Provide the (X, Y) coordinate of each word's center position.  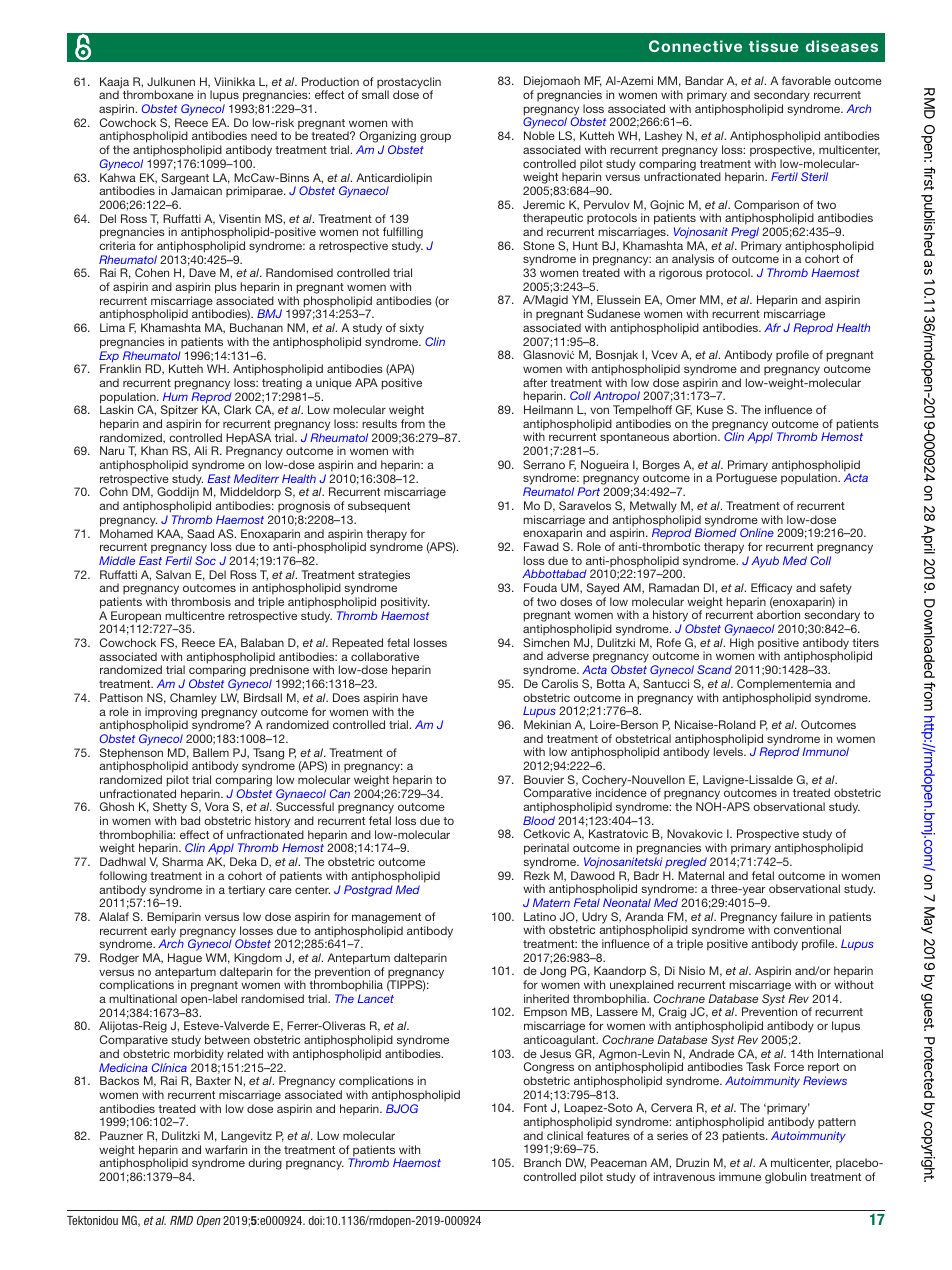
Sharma (182, 861)
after (535, 382)
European (136, 618)
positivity (405, 603)
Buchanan (256, 327)
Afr (772, 327)
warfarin (226, 1149)
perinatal (546, 849)
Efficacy (771, 589)
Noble (539, 135)
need (264, 135)
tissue (774, 46)
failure (796, 916)
